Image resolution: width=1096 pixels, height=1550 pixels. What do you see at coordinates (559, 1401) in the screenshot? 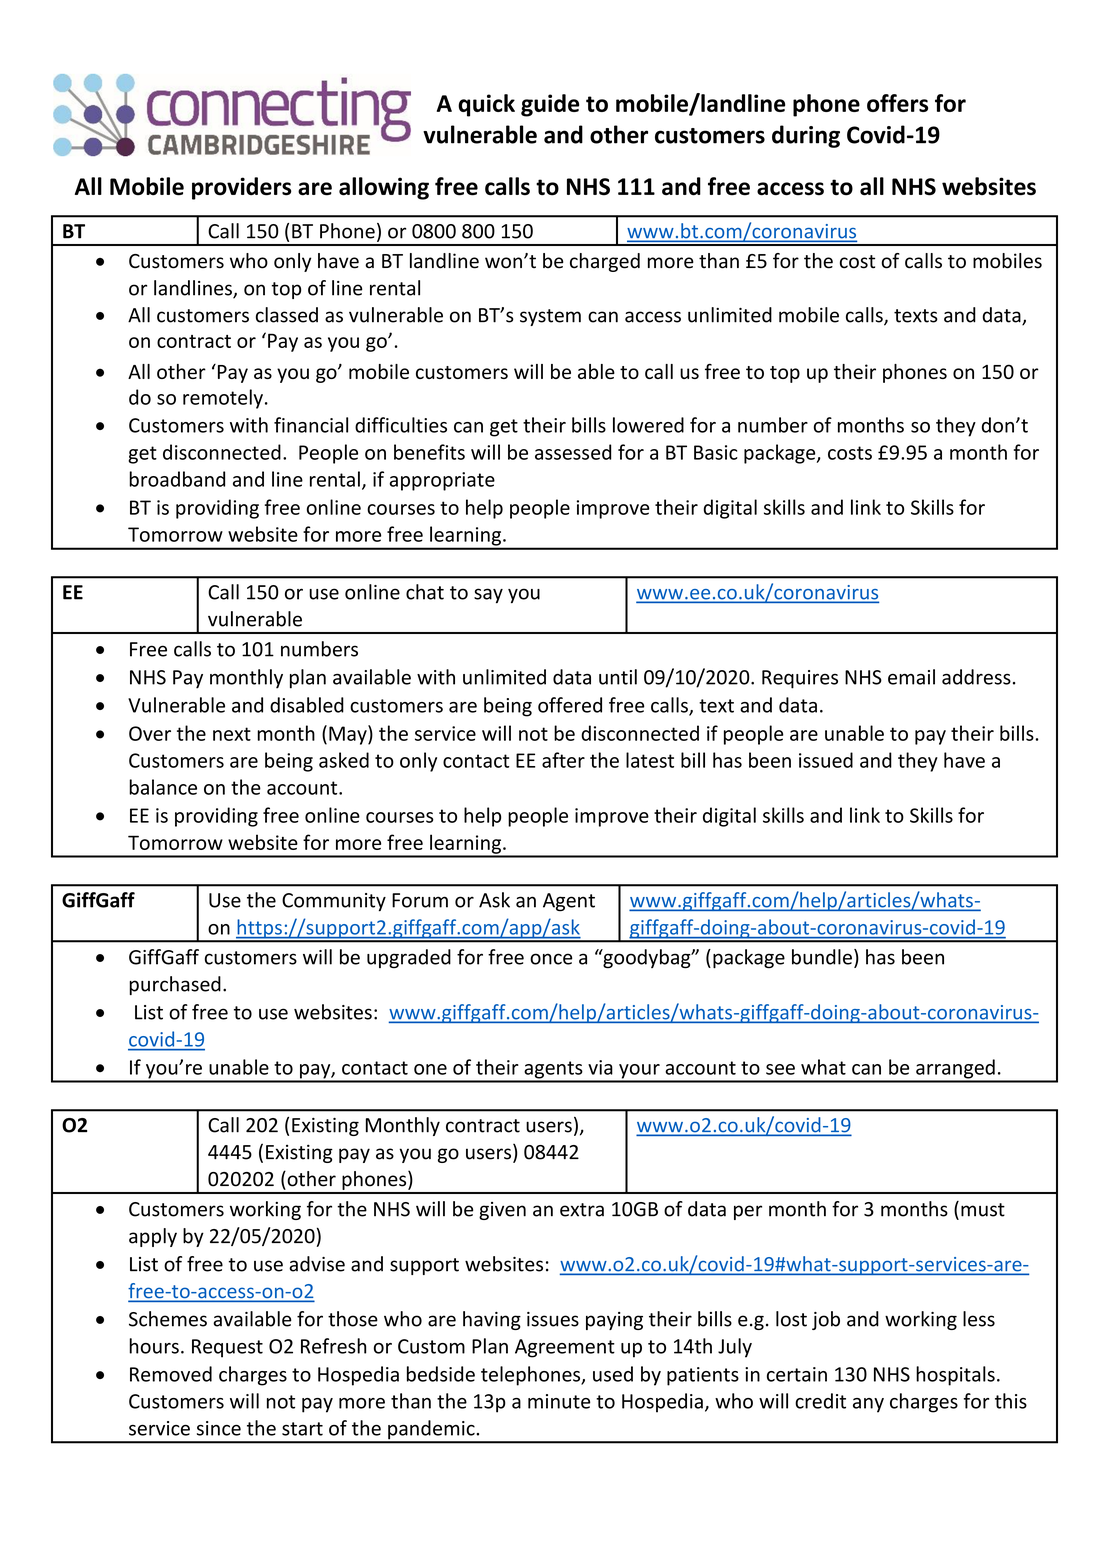
I see `minute` at bounding box center [559, 1401].
